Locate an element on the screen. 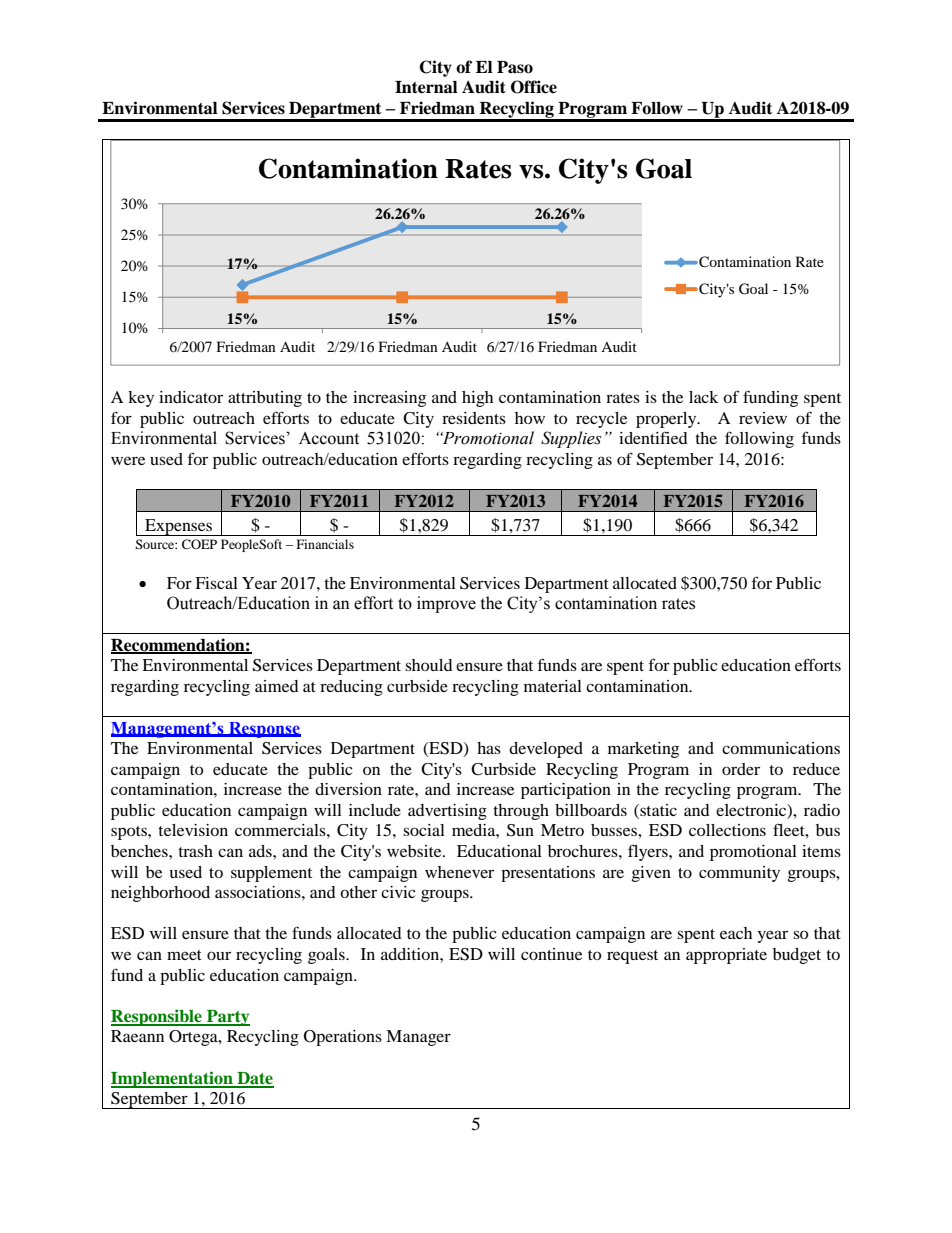  Response is located at coordinates (264, 730).
